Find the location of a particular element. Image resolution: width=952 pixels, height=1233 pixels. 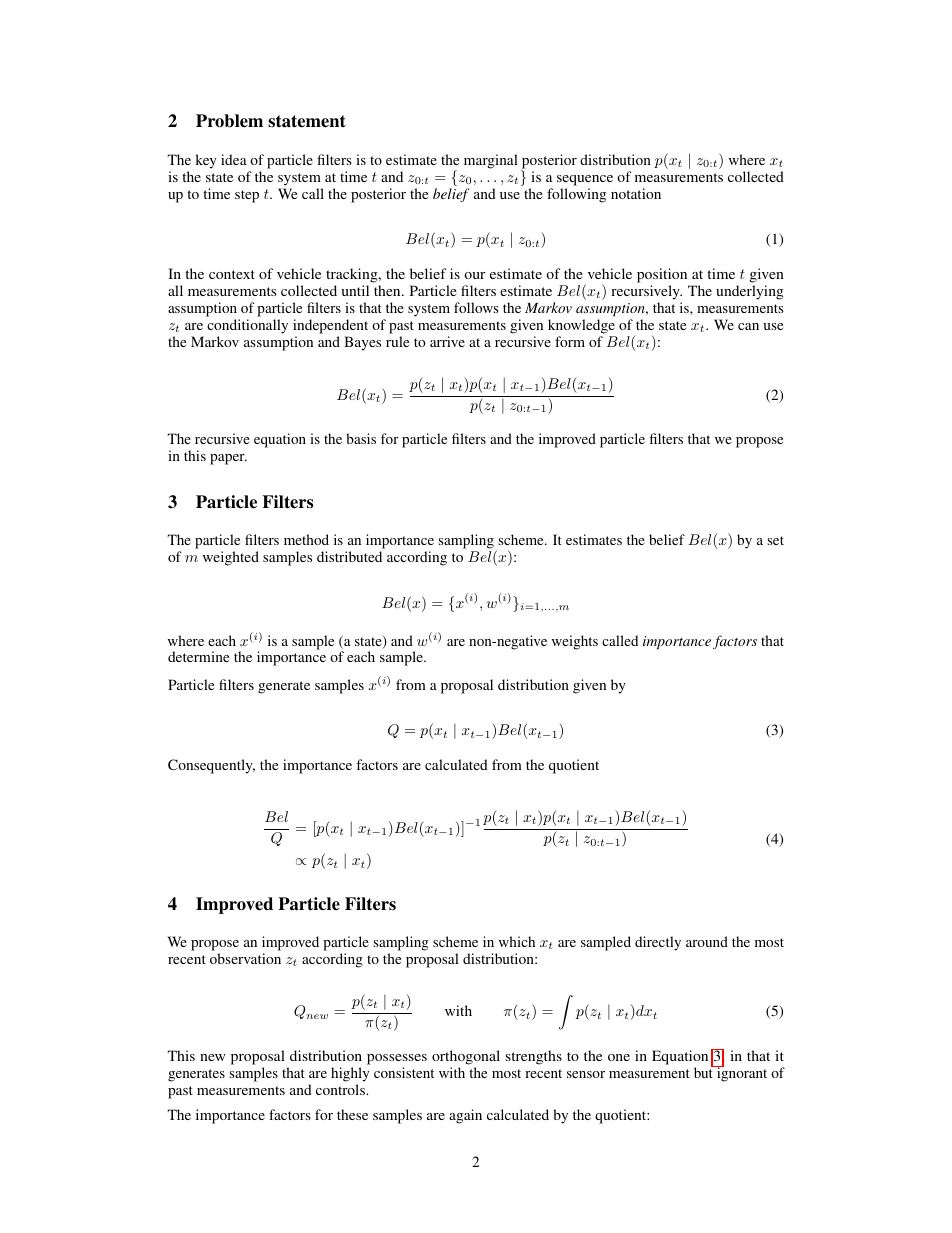

notation is located at coordinates (636, 193).
